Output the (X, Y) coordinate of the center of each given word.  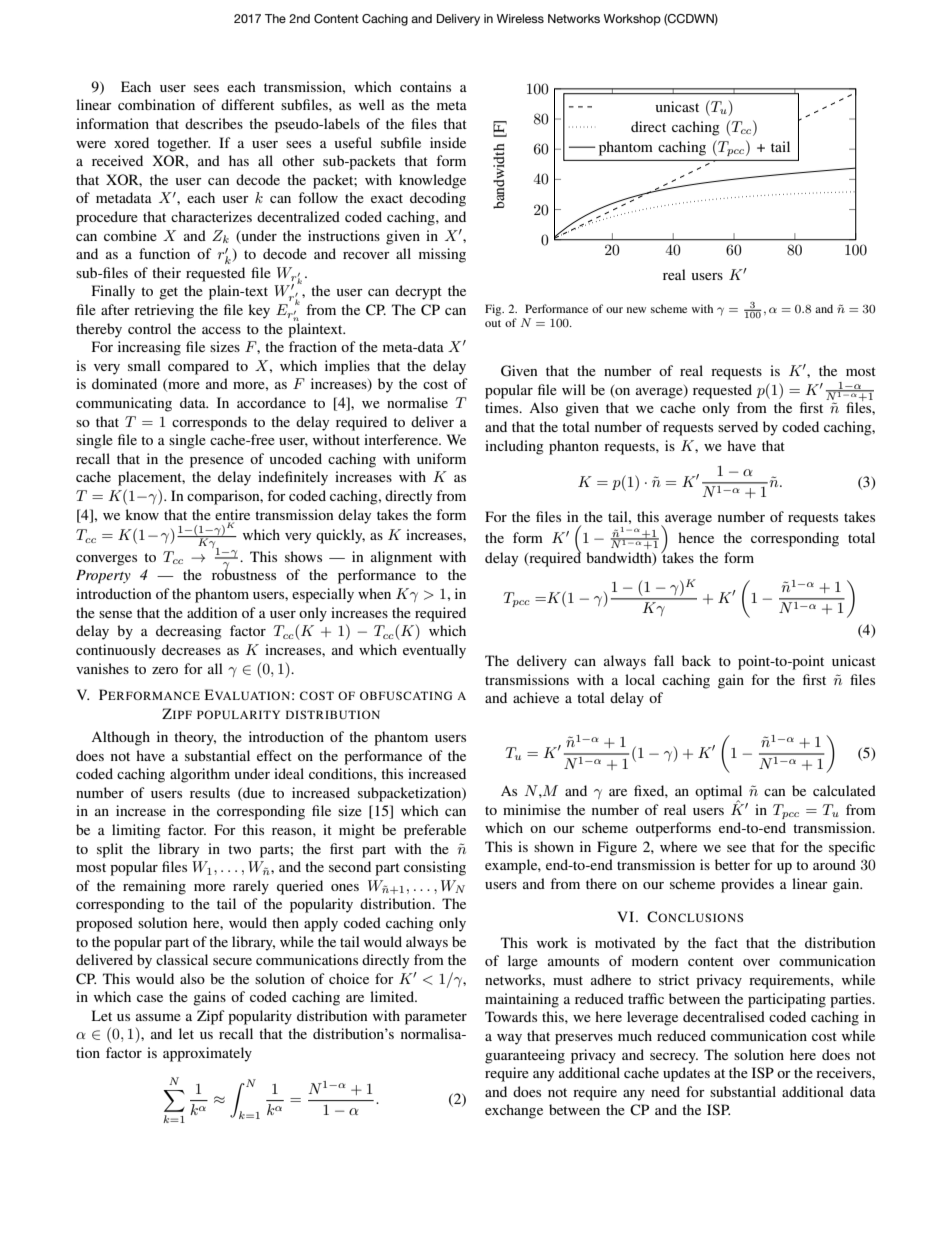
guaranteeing (525, 1056)
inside (448, 142)
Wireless (520, 18)
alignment (401, 558)
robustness (244, 573)
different (247, 104)
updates (686, 1074)
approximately (207, 1054)
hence (696, 537)
